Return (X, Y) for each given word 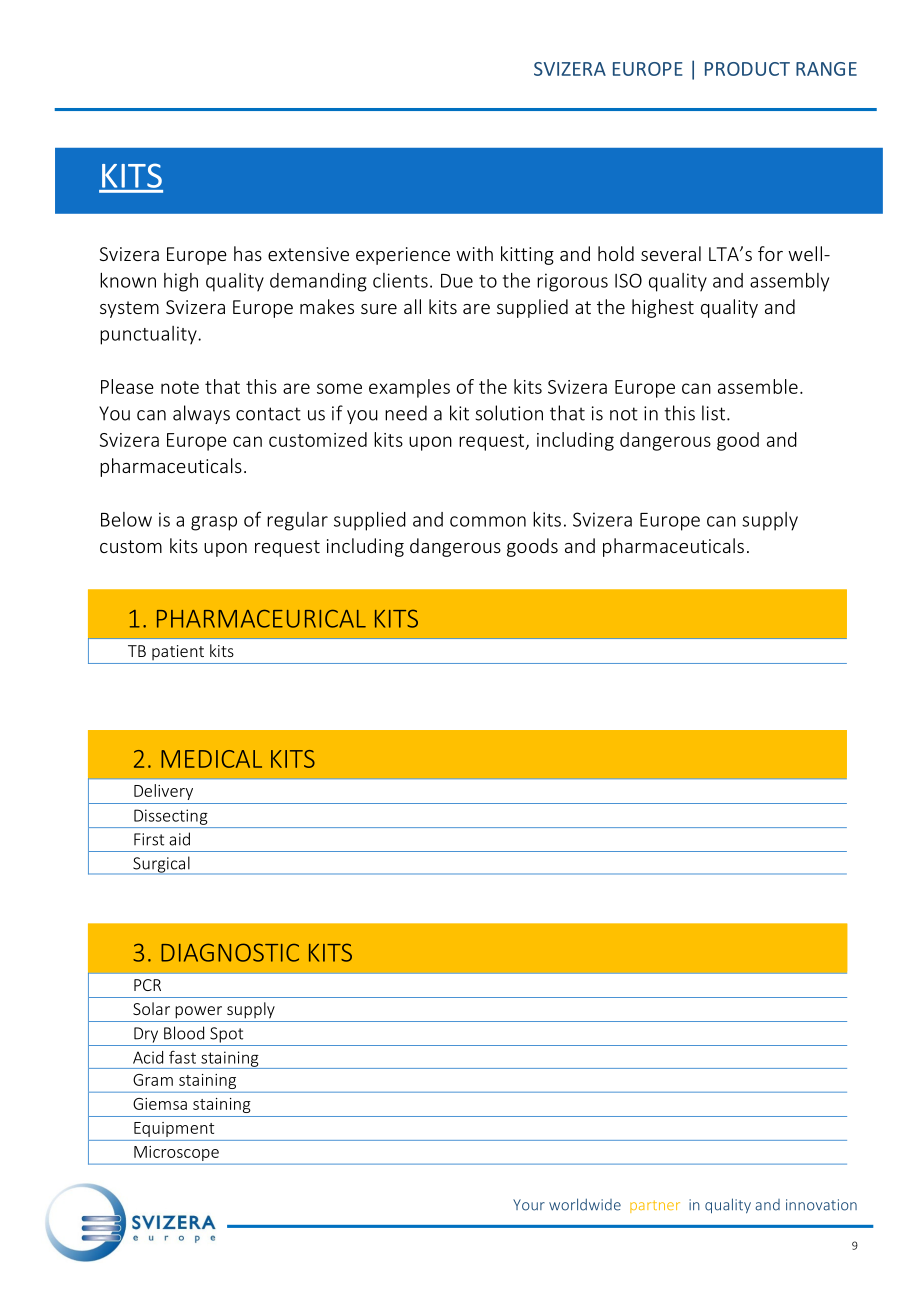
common (488, 521)
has (248, 253)
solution (509, 413)
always (201, 414)
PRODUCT (747, 69)
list (713, 413)
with (474, 253)
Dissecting (171, 817)
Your (529, 1205)
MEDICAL (211, 759)
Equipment (174, 1129)
